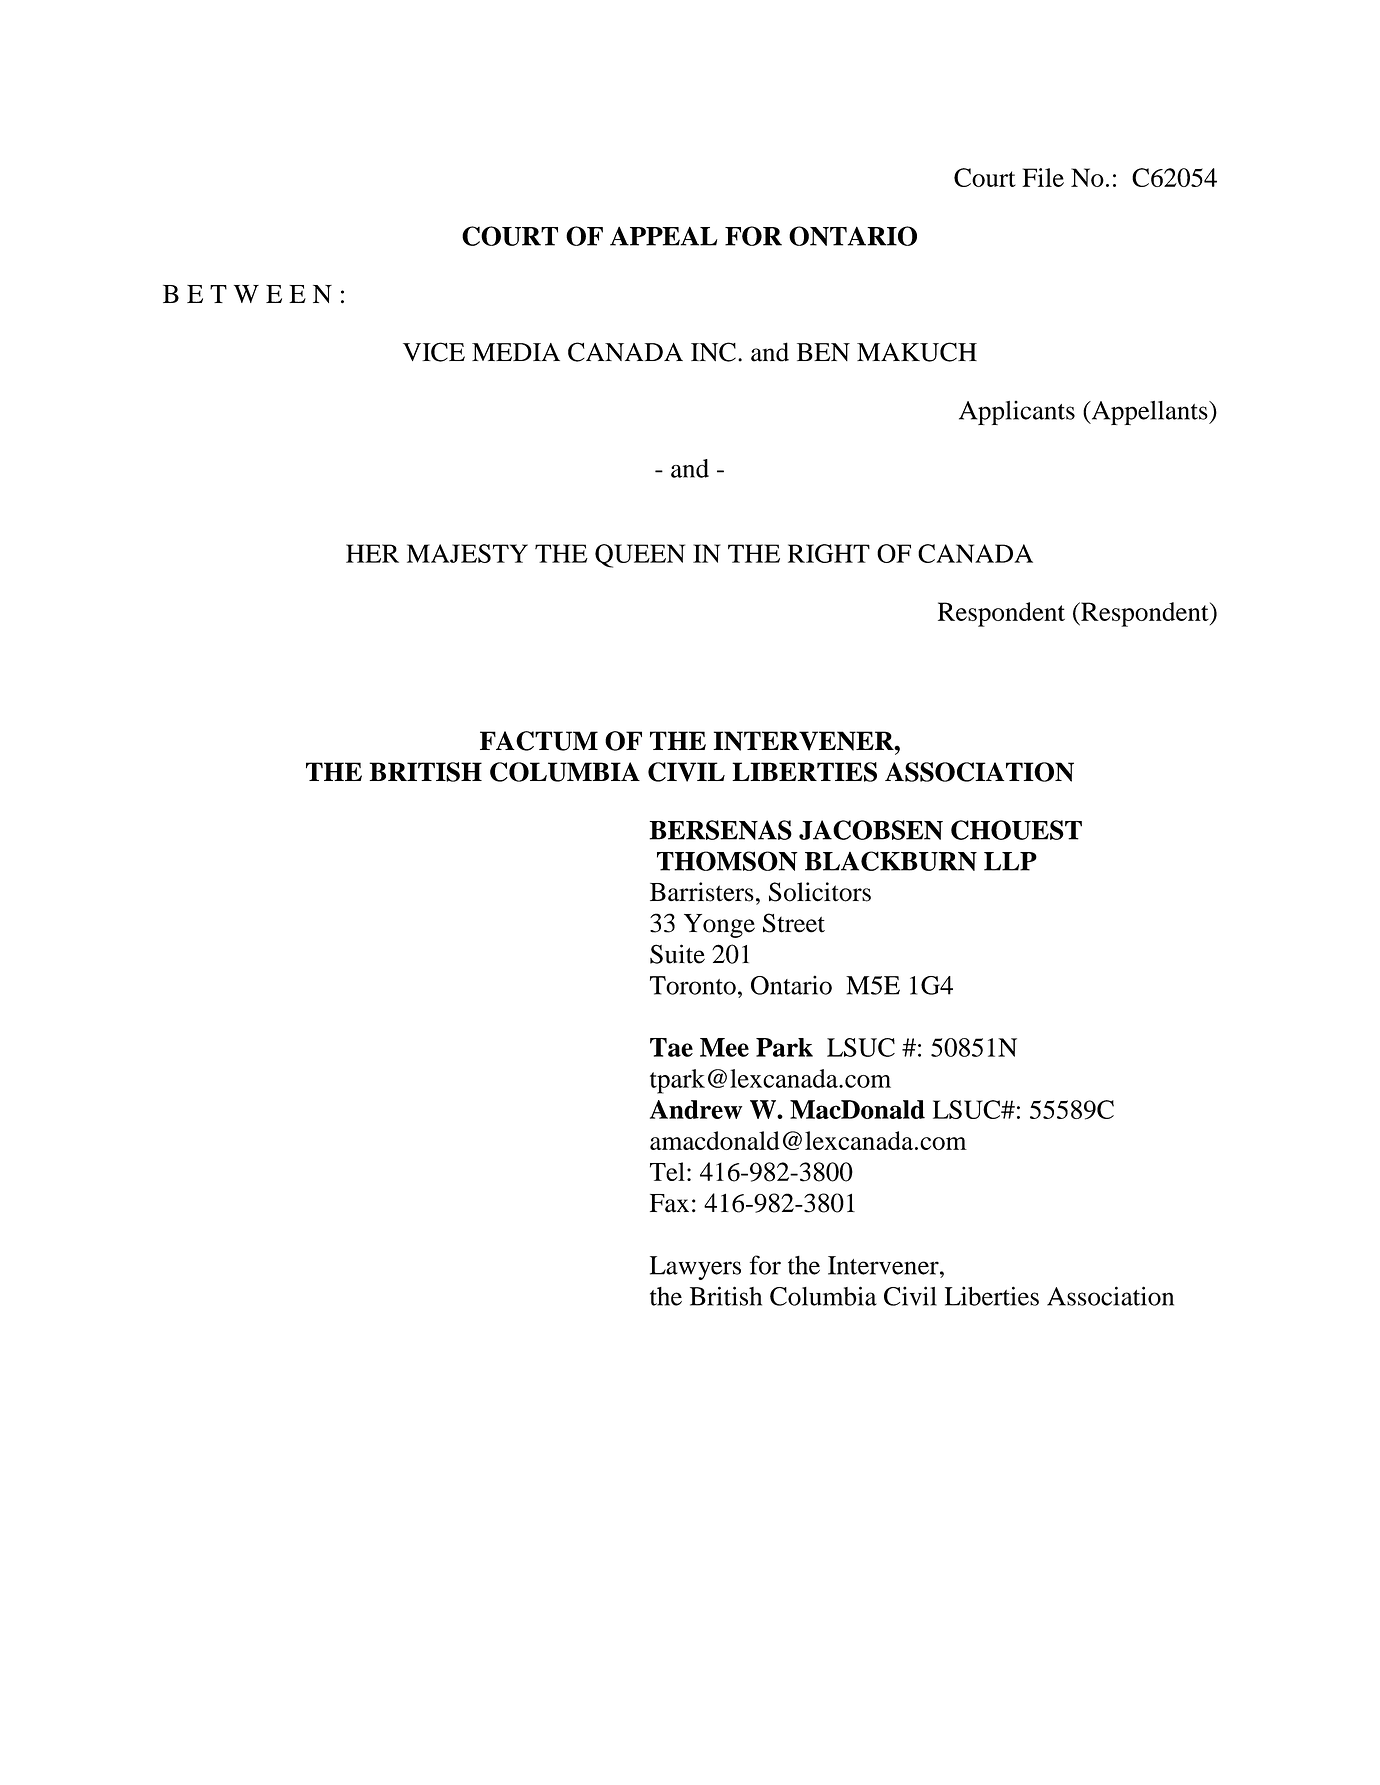  What do you see at coordinates (695, 1268) in the screenshot?
I see `Lawyers` at bounding box center [695, 1268].
